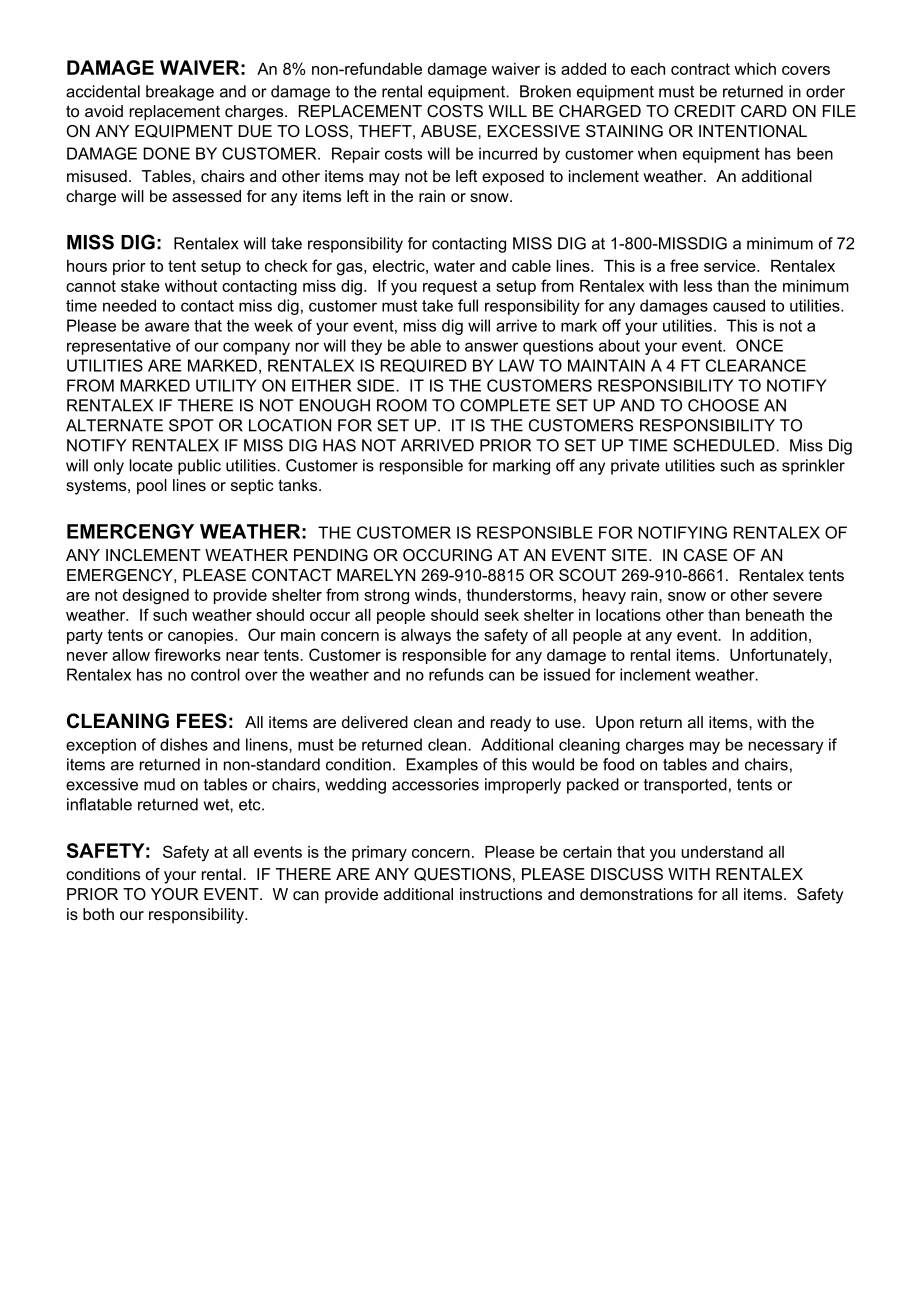  What do you see at coordinates (180, 93) in the screenshot?
I see `breakage` at bounding box center [180, 93].
